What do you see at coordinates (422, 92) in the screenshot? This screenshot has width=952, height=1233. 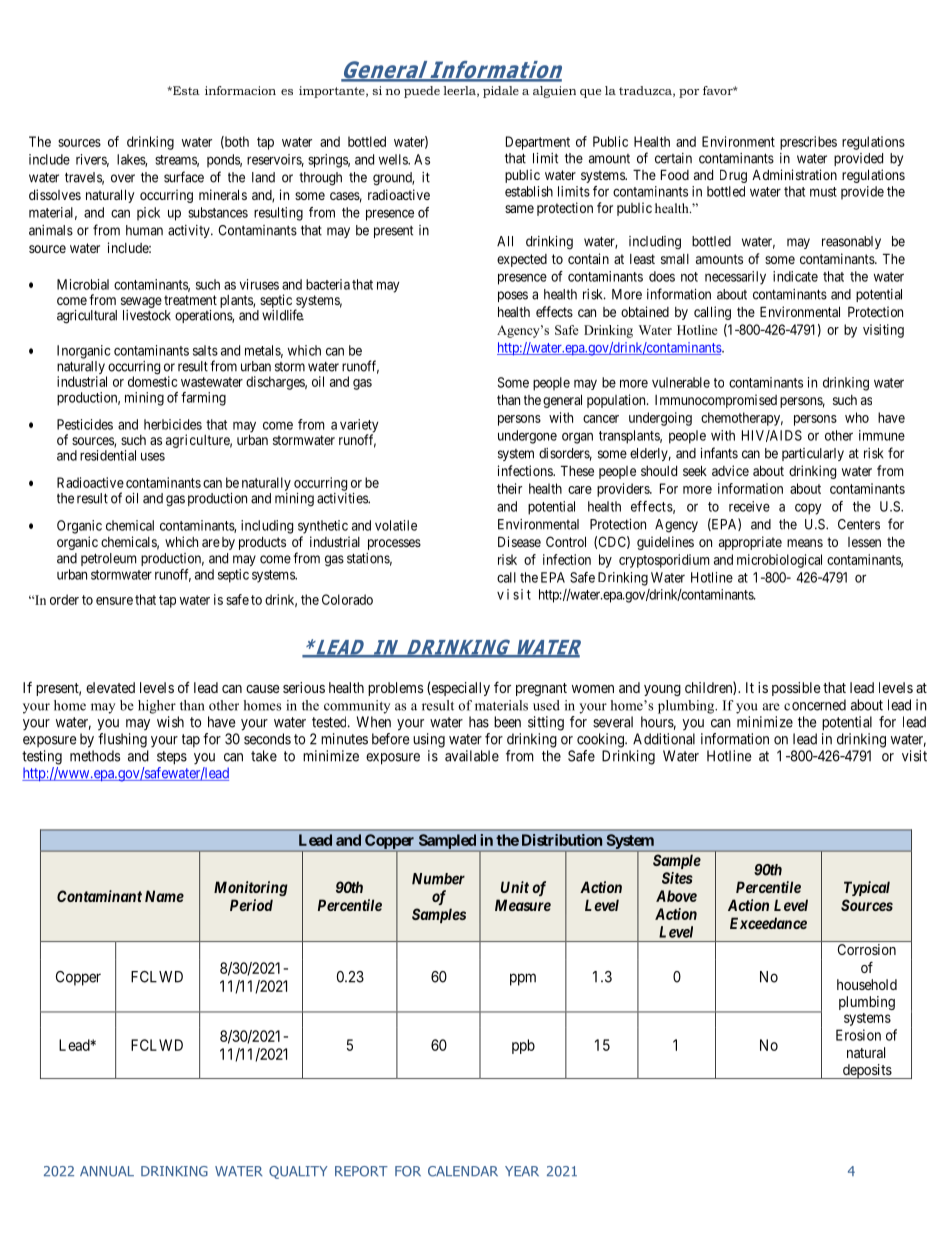 I see `puede` at bounding box center [422, 92].
